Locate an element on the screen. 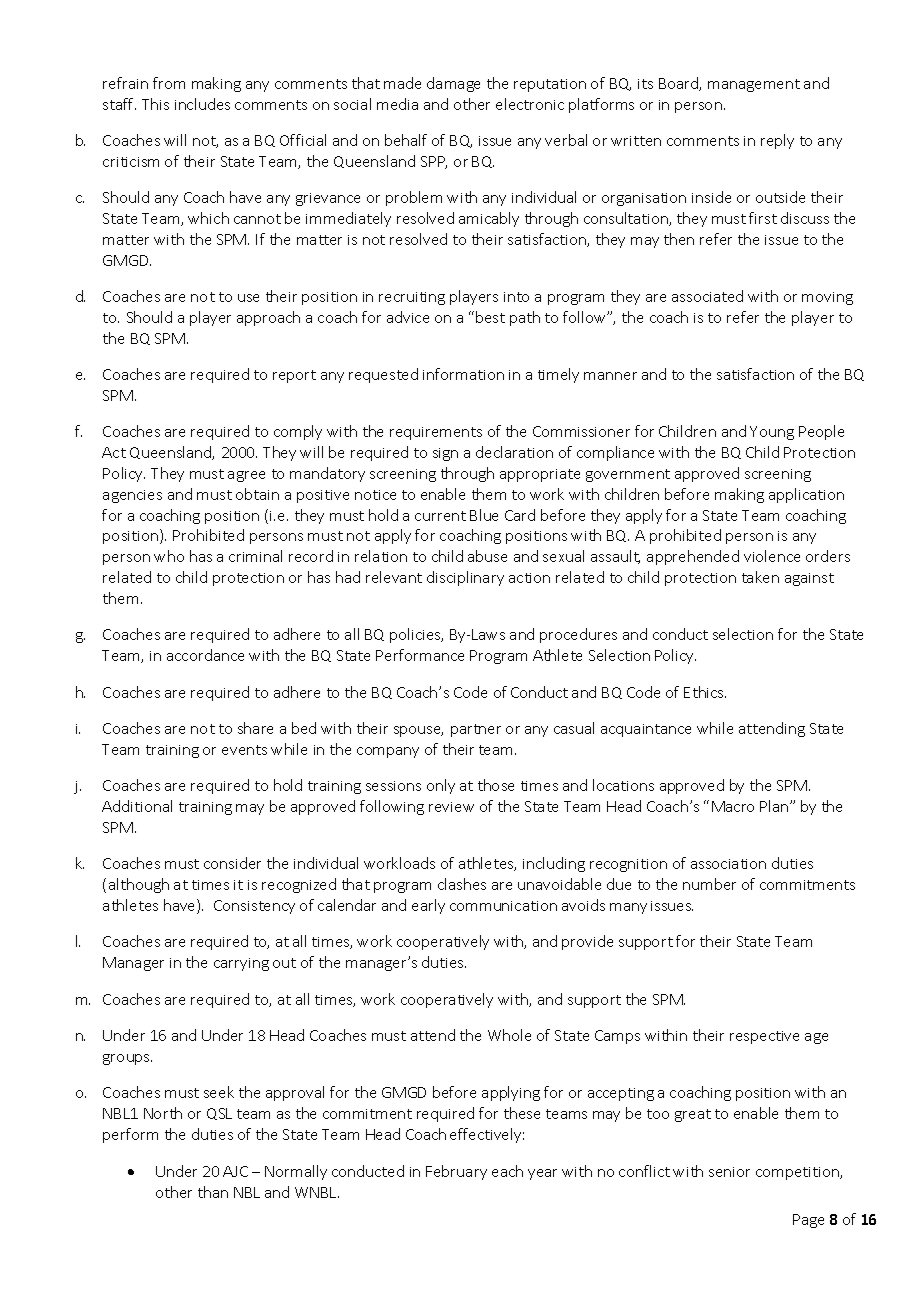 The height and width of the screenshot is (1307, 924). Ethics is located at coordinates (705, 692).
